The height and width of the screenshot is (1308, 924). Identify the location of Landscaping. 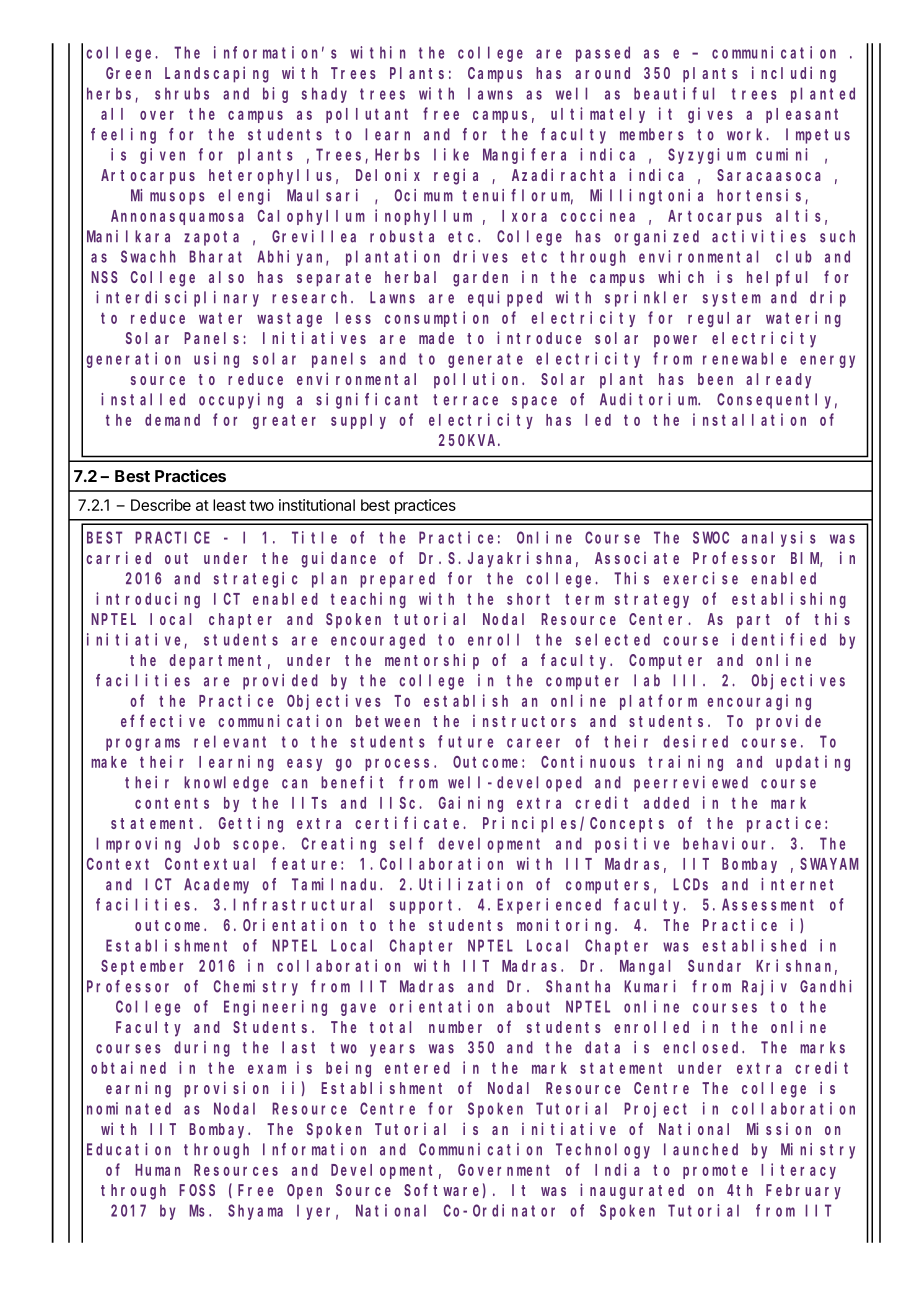
(217, 74).
